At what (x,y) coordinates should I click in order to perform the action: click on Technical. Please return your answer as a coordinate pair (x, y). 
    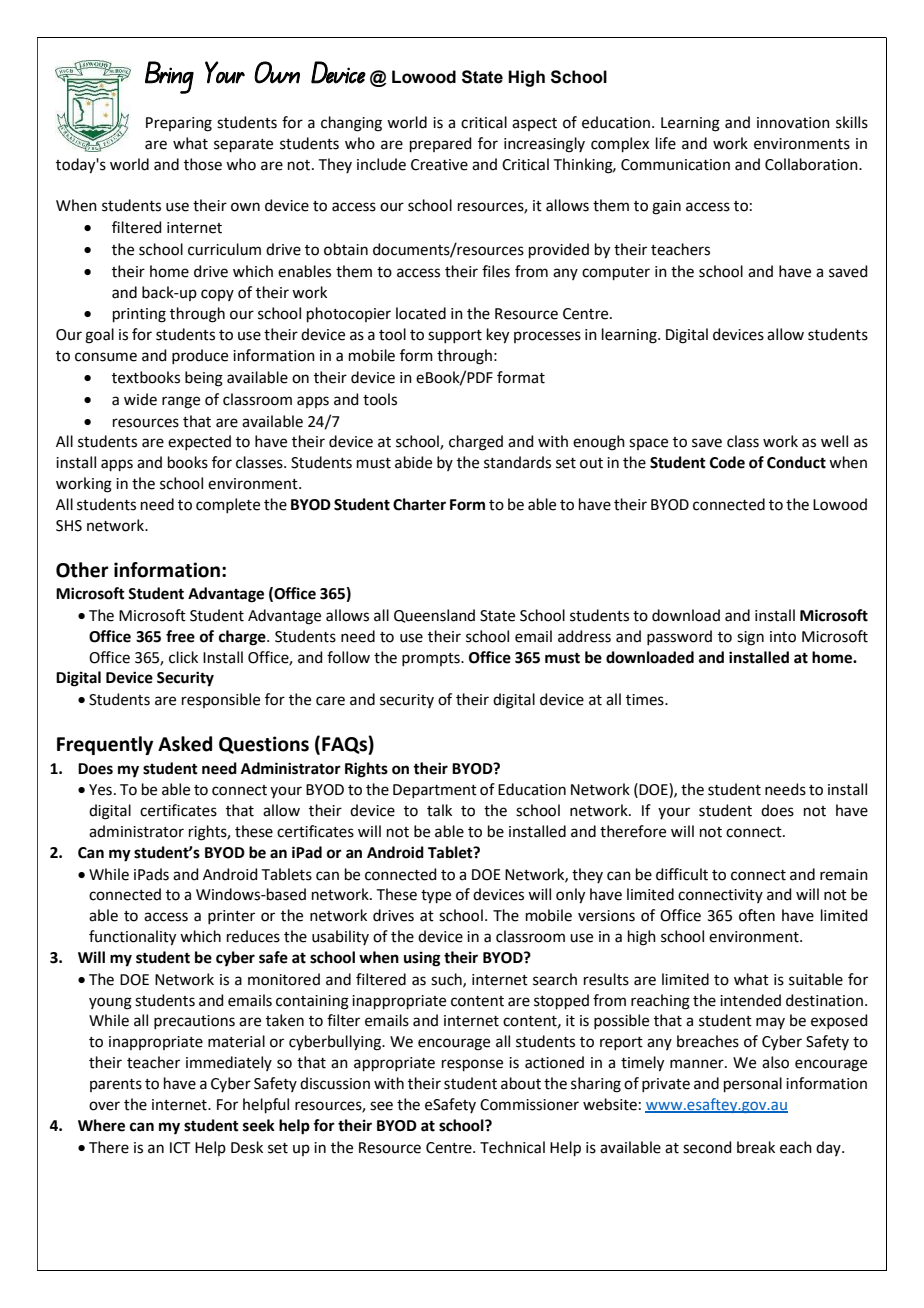
    Looking at the image, I should click on (512, 1147).
